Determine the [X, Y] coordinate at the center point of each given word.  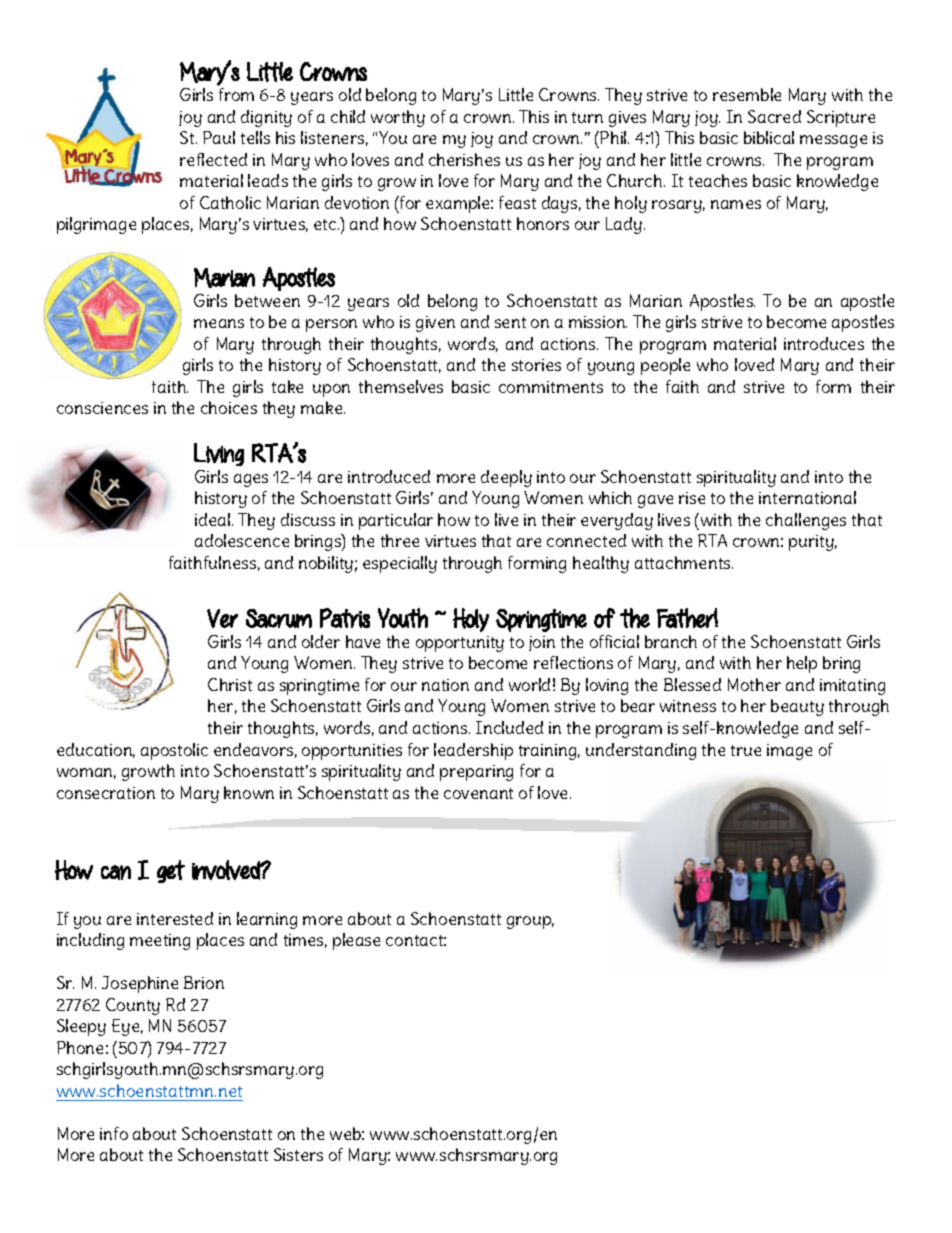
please [356, 941]
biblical [769, 137]
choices [229, 407]
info [114, 1133]
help [802, 664]
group [530, 922]
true [746, 750]
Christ [230, 684]
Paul [219, 137]
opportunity [460, 644]
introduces [824, 343]
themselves [401, 386]
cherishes [464, 159]
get [171, 871]
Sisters [298, 1154]
